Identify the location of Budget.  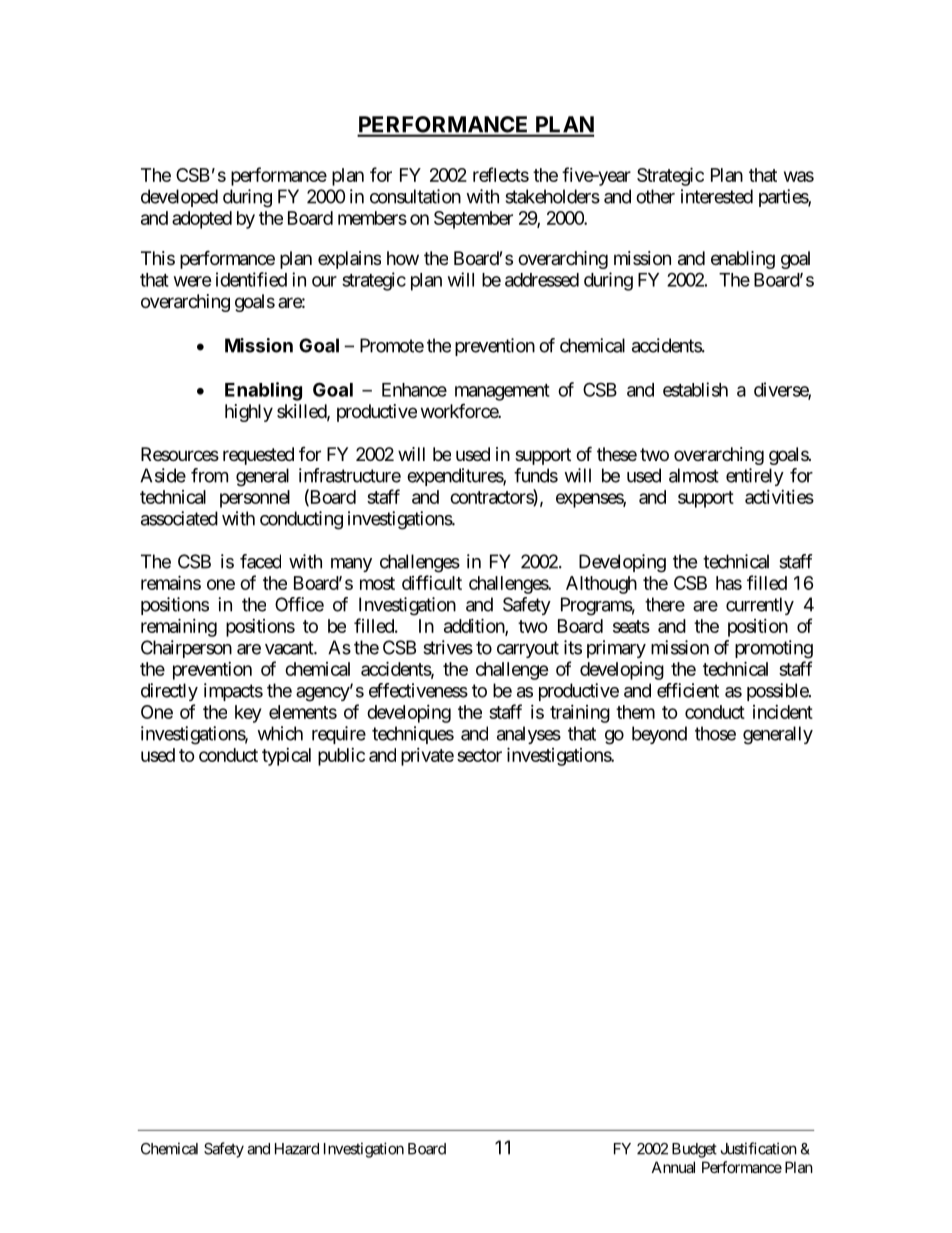
(694, 1150).
